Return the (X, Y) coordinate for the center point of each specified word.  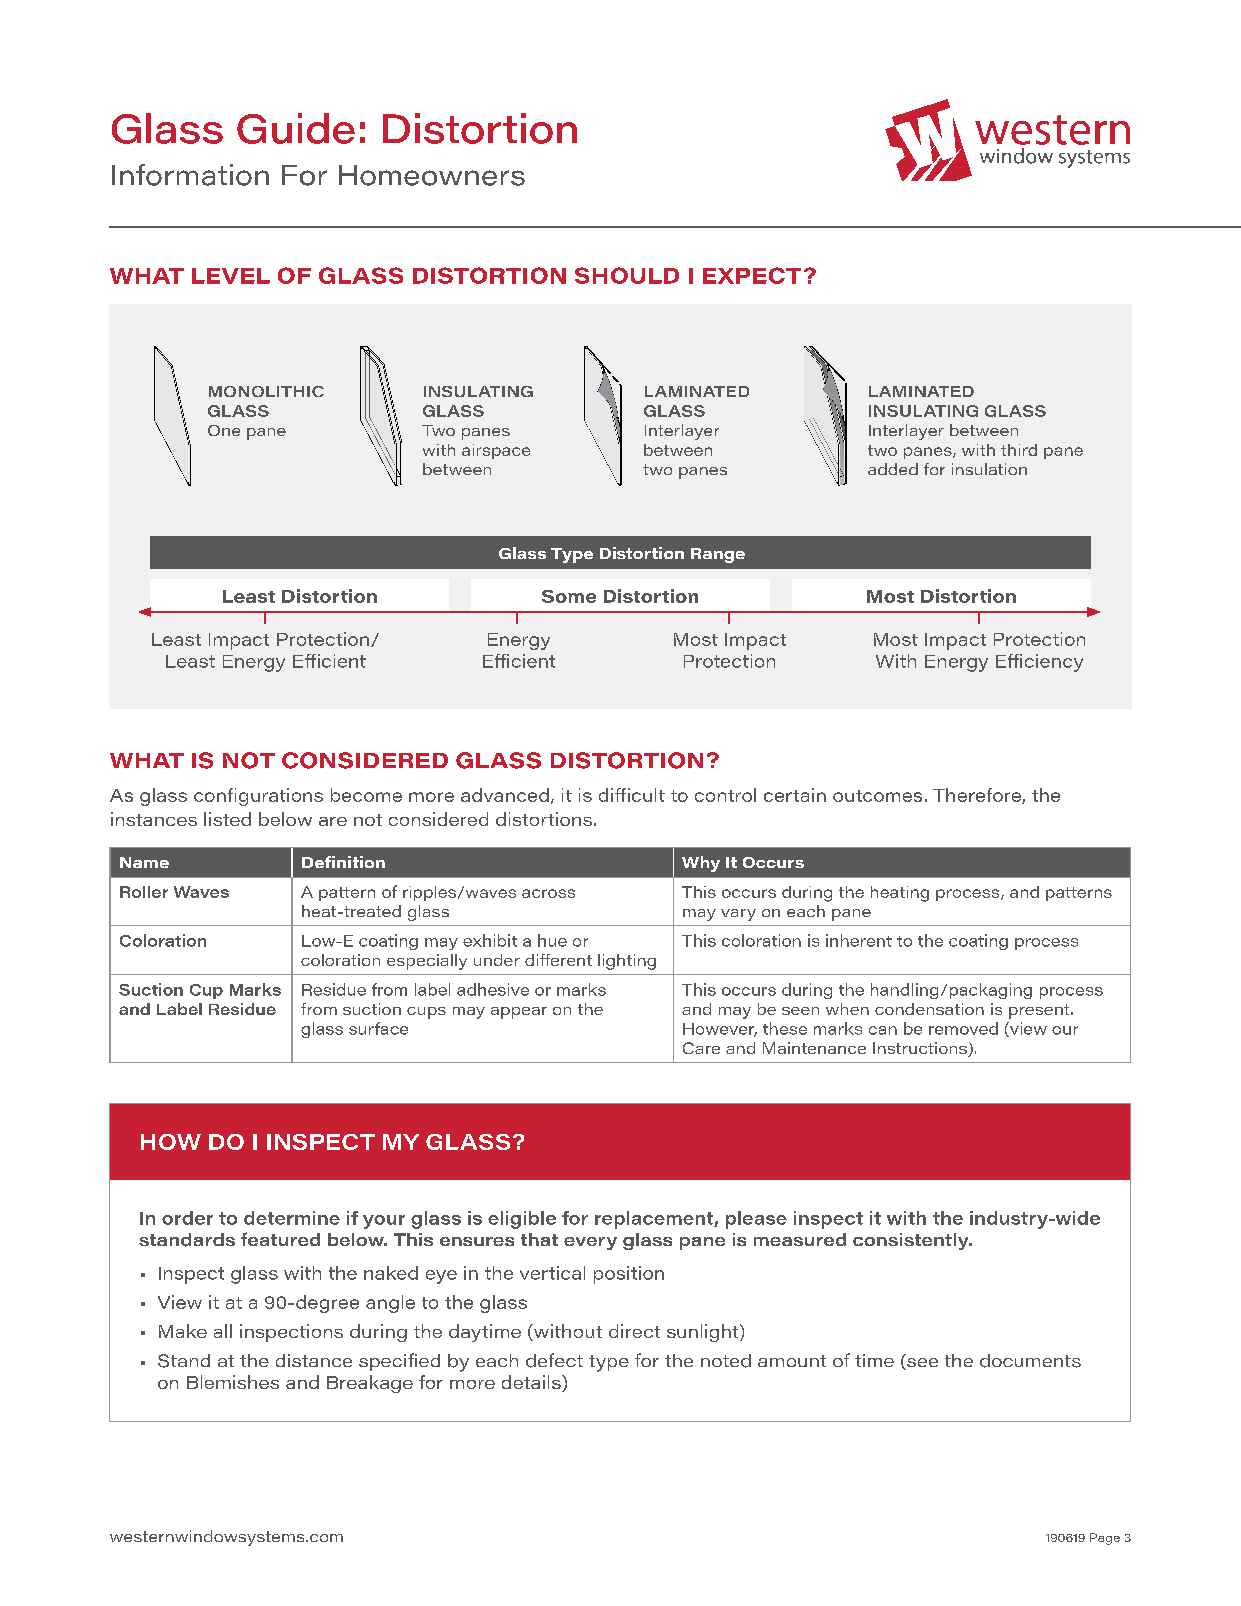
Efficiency (1039, 663)
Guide (296, 128)
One (224, 430)
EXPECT (752, 275)
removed (963, 1028)
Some (569, 596)
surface (378, 1028)
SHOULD (627, 275)
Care (701, 1048)
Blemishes (233, 1382)
